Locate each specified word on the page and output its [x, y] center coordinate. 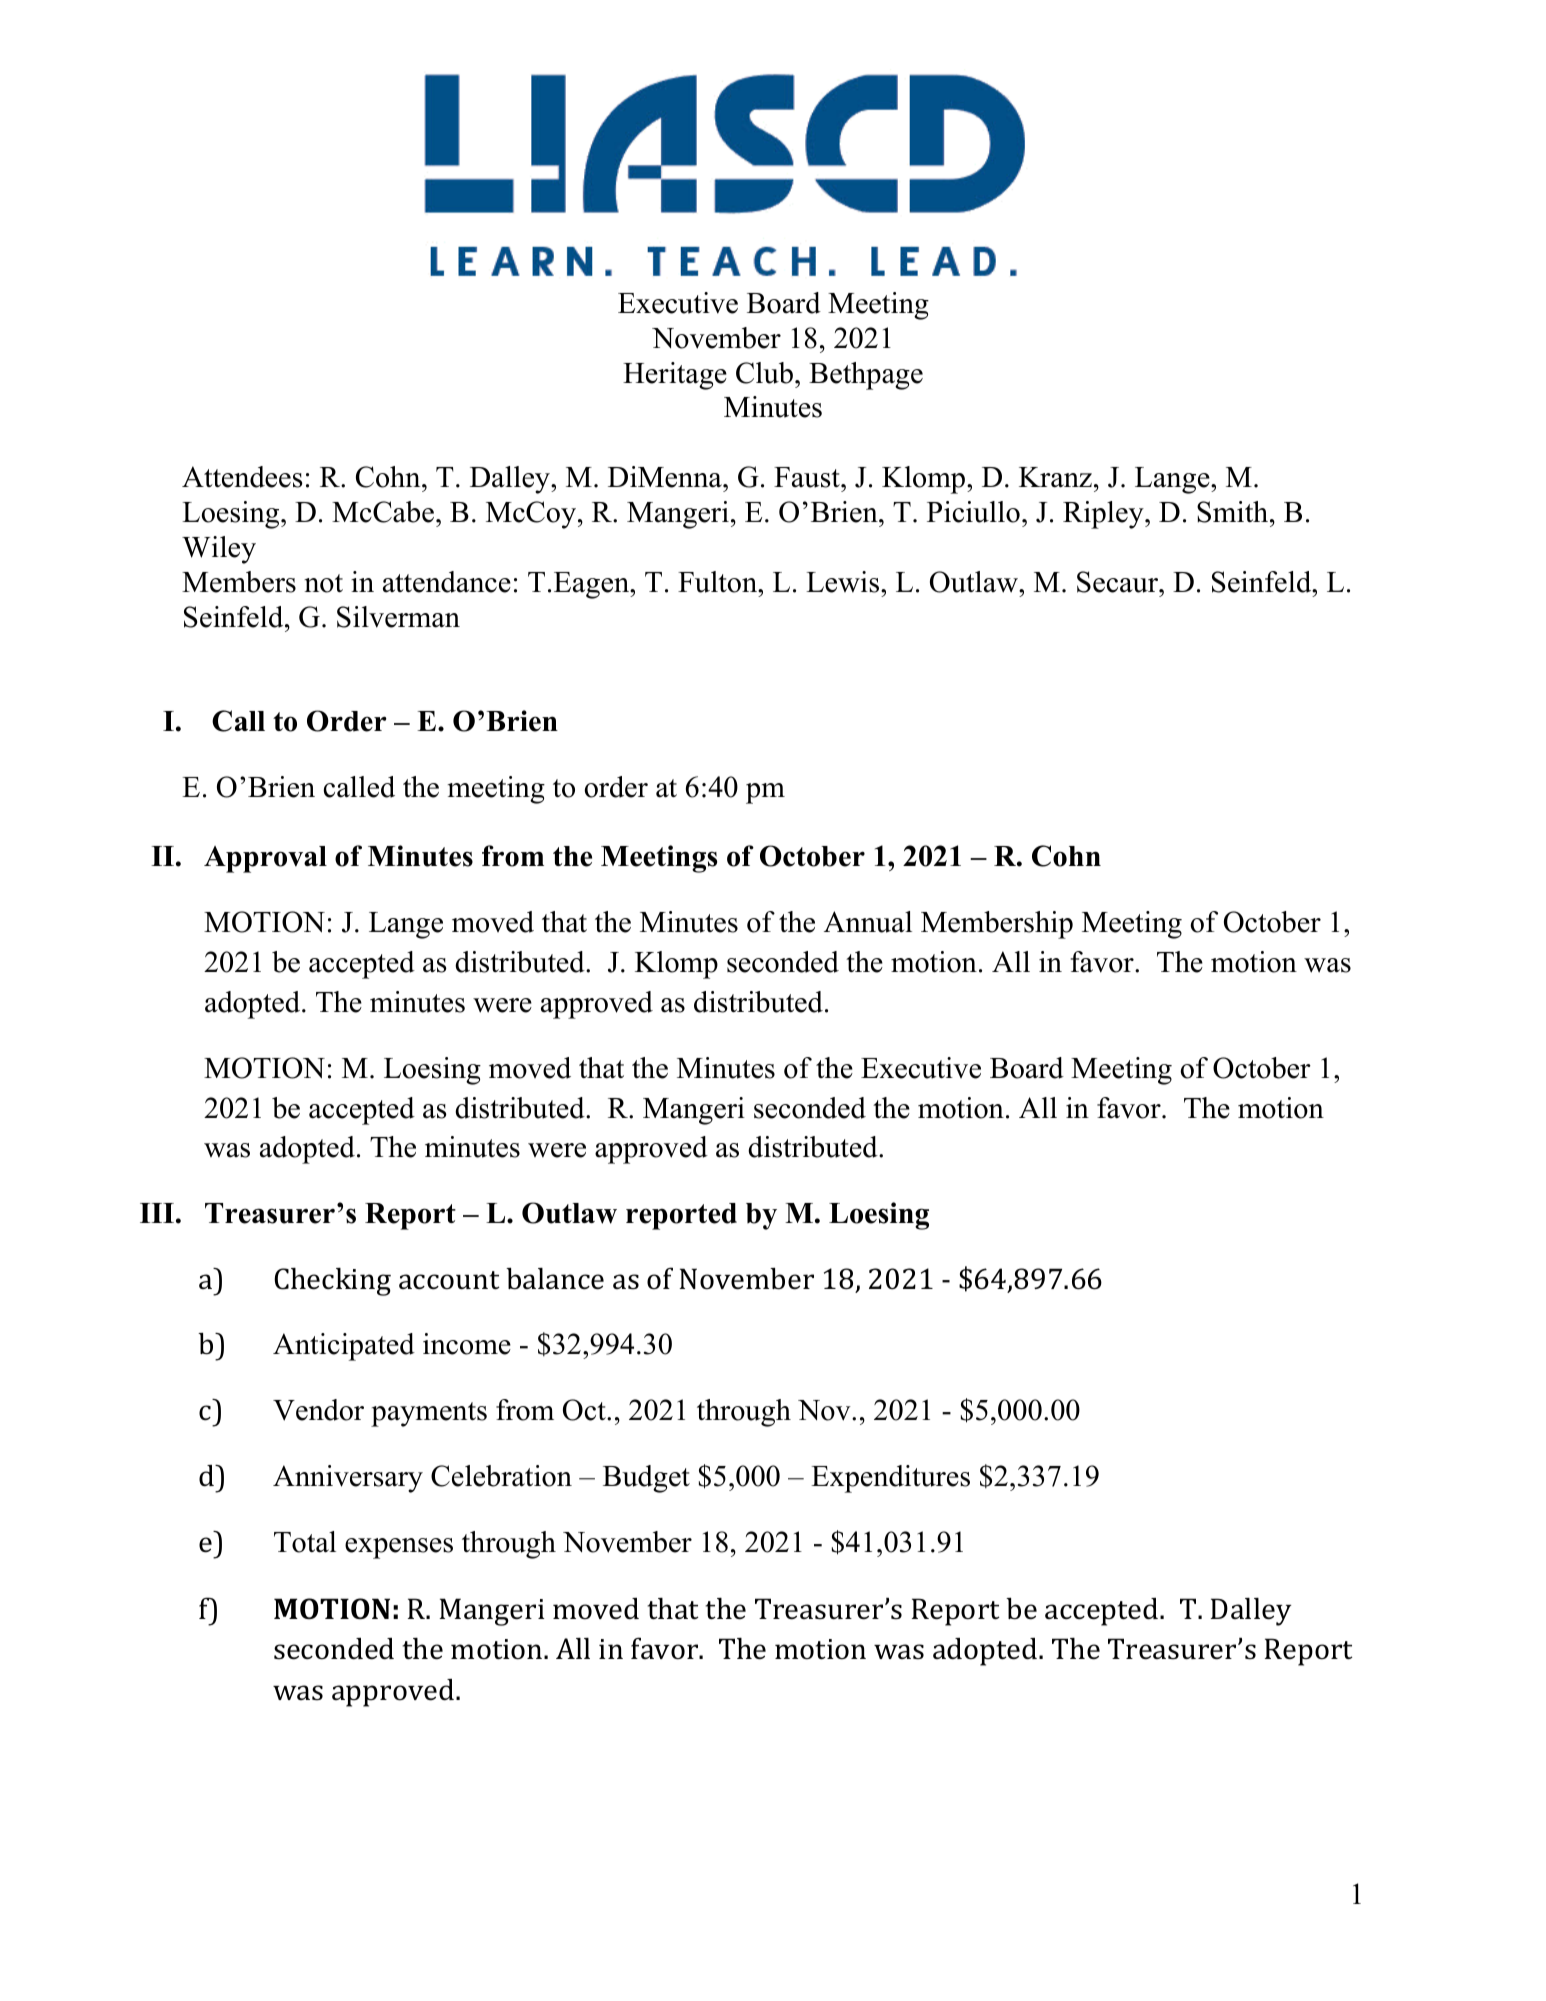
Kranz [1055, 477]
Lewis [844, 582]
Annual [868, 922]
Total [305, 1542]
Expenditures [890, 1479]
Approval [265, 859]
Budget [646, 1479]
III [157, 1213]
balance [555, 1279]
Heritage [675, 376]
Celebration [501, 1476]
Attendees [242, 477]
